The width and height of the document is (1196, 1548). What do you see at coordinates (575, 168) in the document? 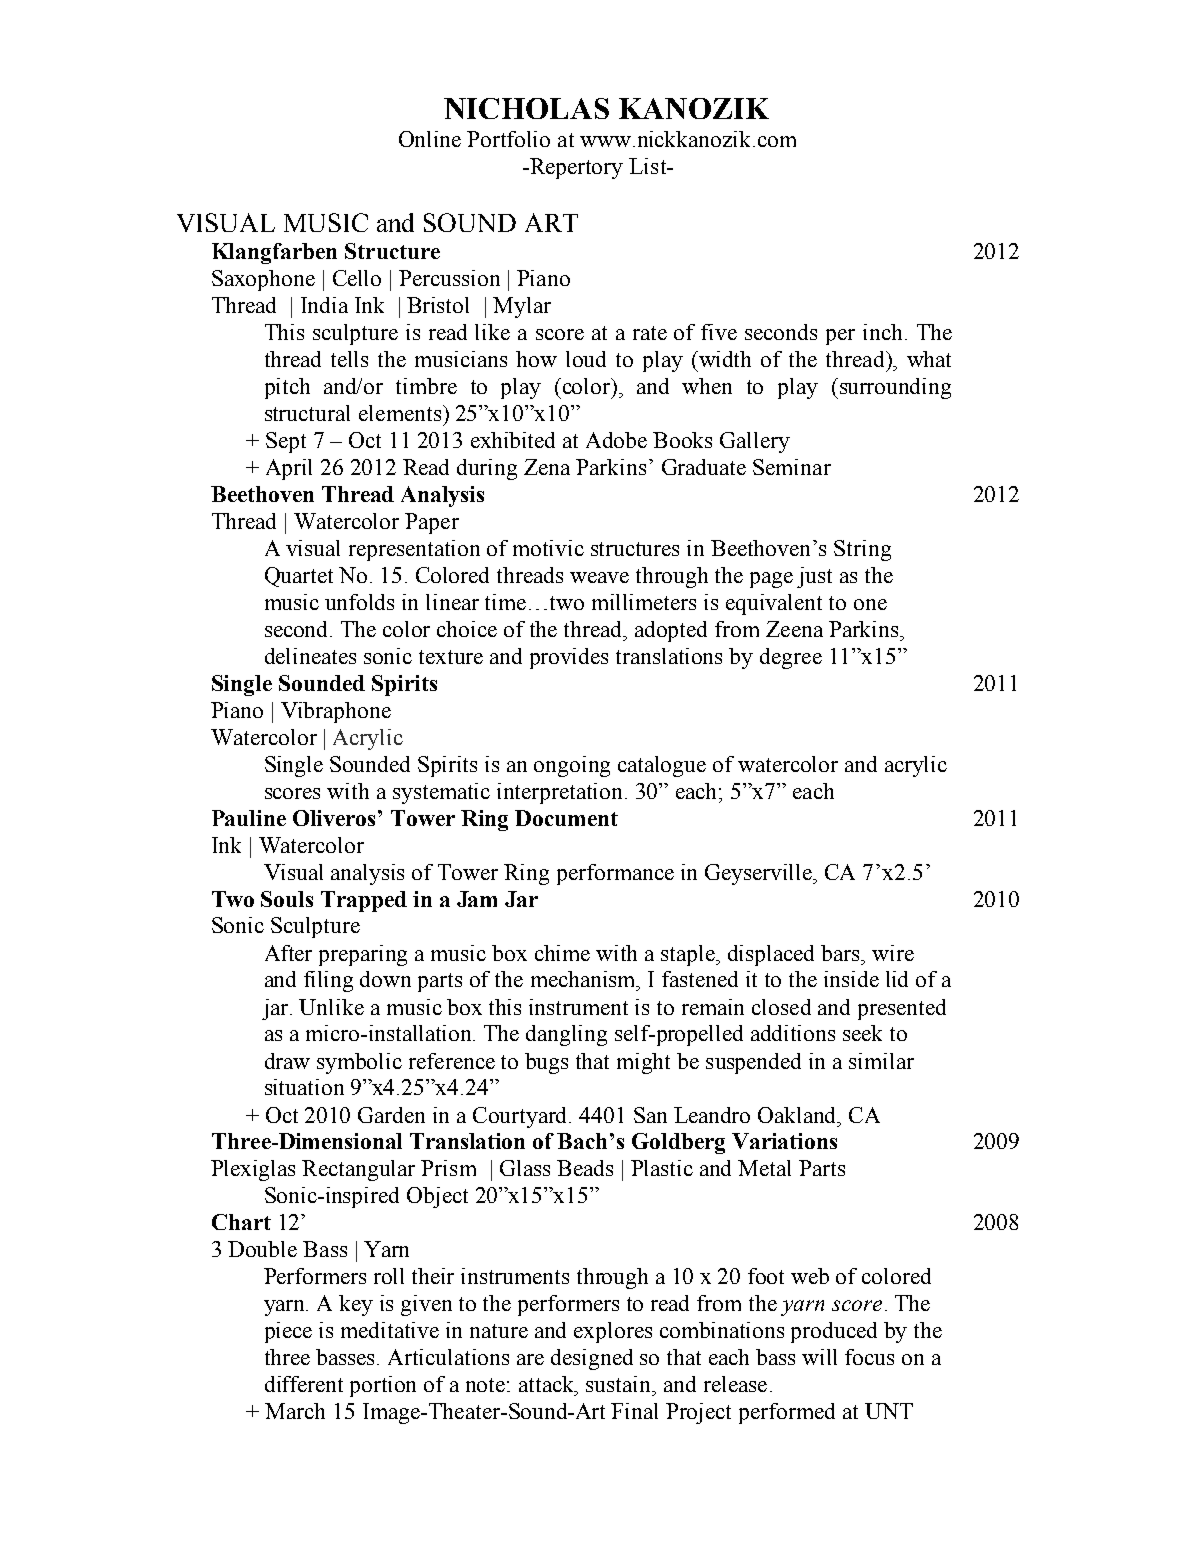
I see `Repertory` at bounding box center [575, 168].
